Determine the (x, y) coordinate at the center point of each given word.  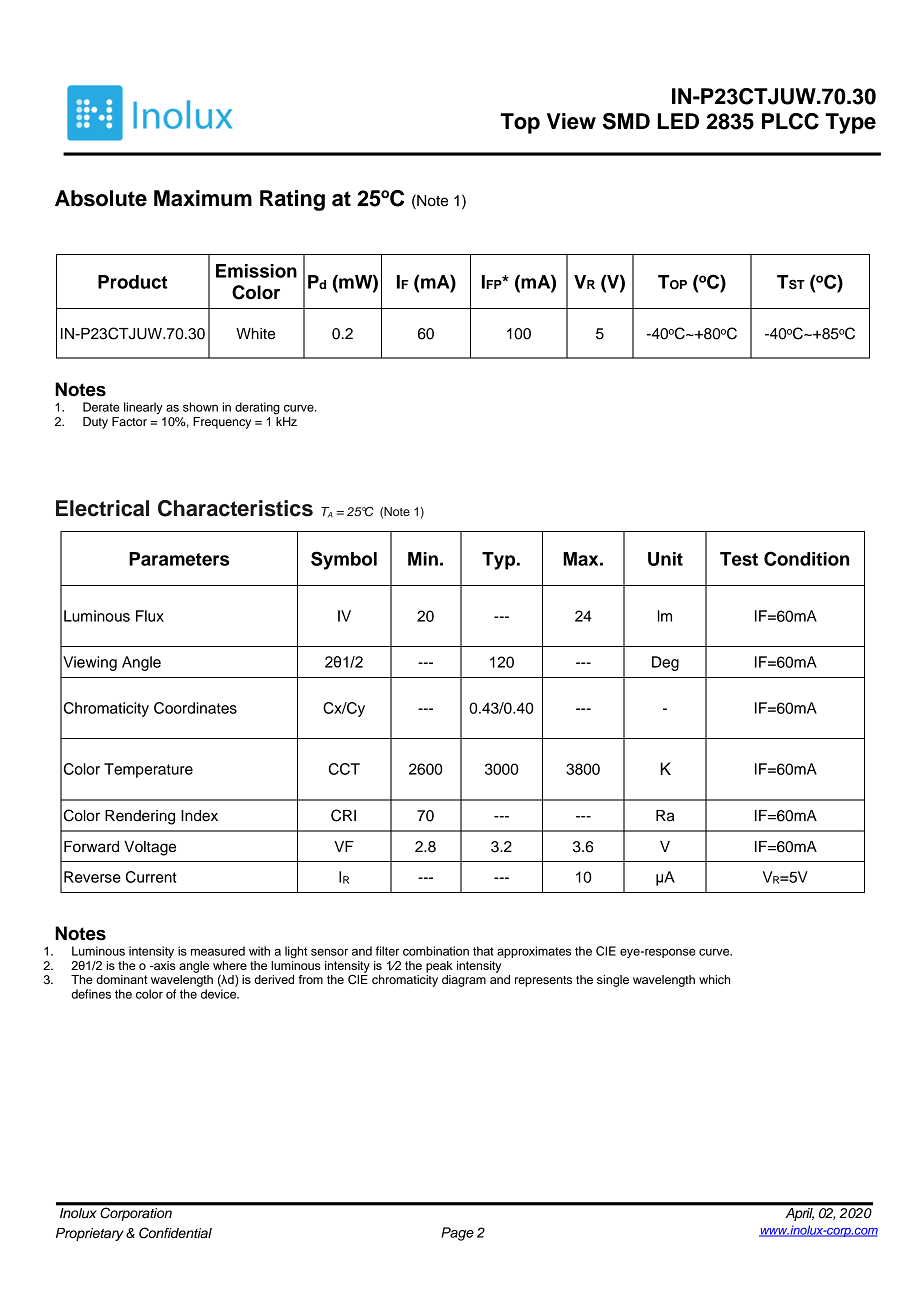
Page (457, 1234)
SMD (626, 121)
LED (678, 121)
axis (164, 965)
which (714, 979)
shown (200, 407)
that (483, 951)
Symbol (344, 560)
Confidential (175, 1233)
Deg (665, 663)
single (613, 981)
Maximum (203, 198)
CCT (344, 769)
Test (739, 559)
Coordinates (195, 708)
